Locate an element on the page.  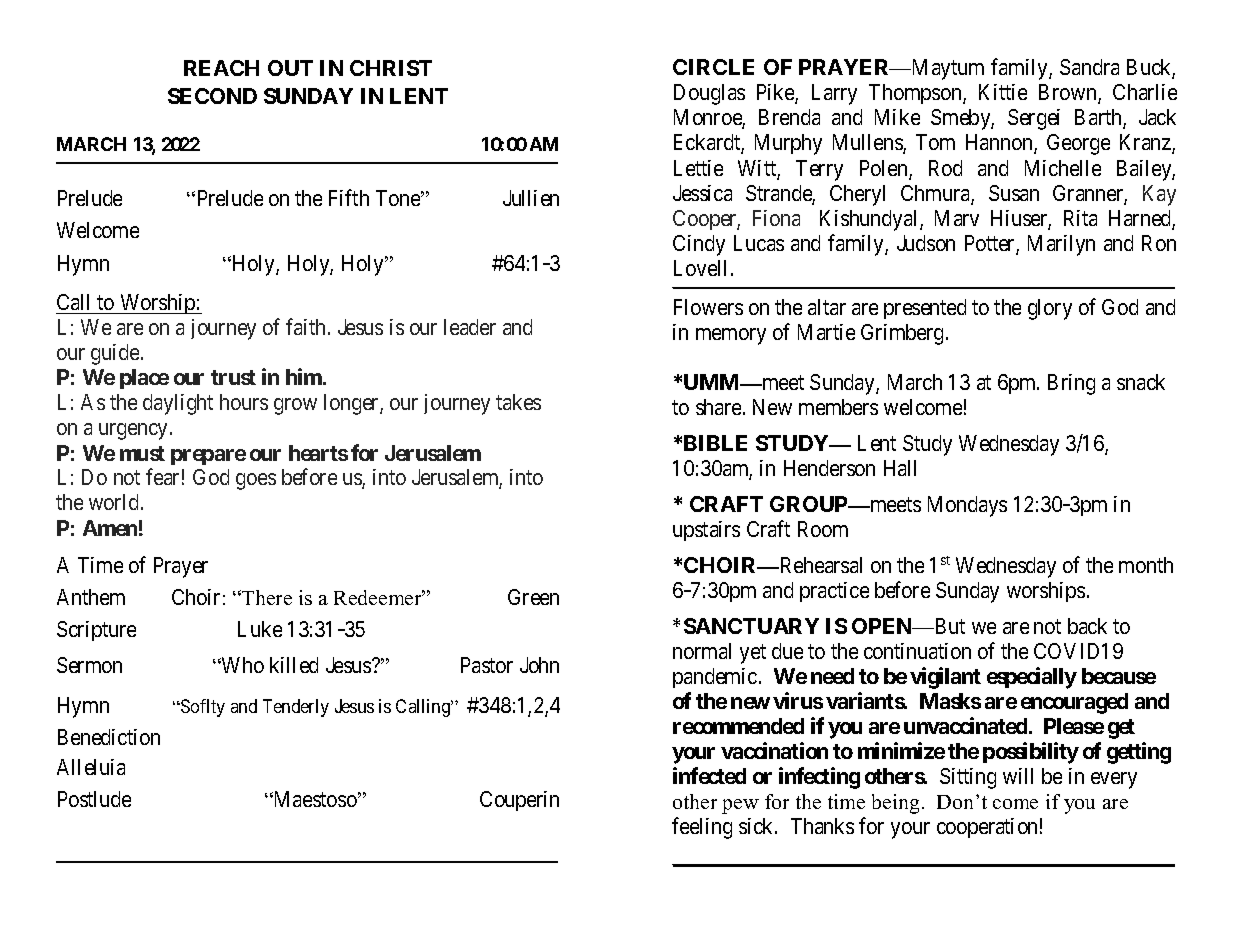
Who is located at coordinates (242, 665).
